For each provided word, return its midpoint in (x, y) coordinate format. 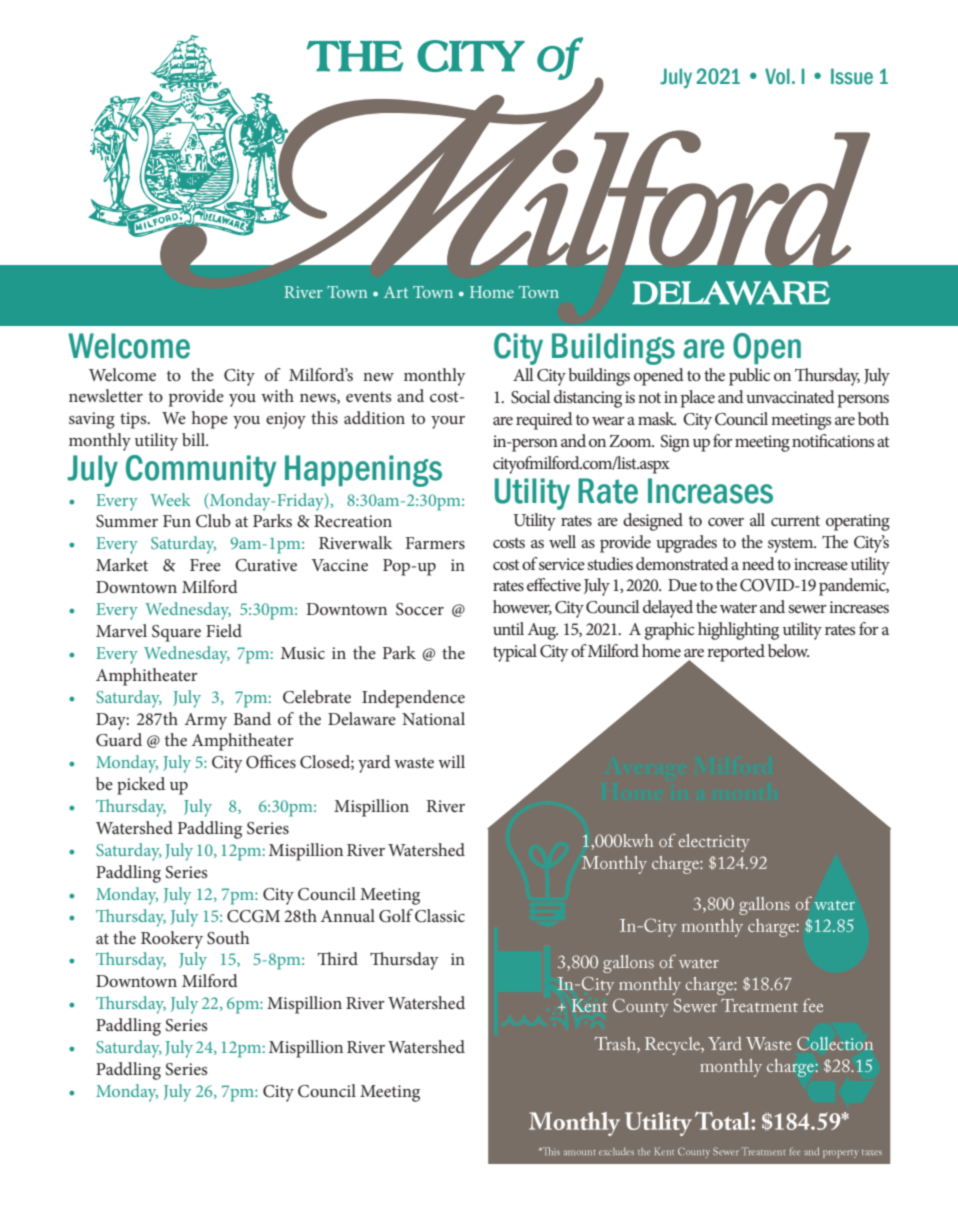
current (795, 520)
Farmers (435, 543)
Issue (852, 76)
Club (213, 521)
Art (396, 292)
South (228, 938)
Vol (777, 76)
